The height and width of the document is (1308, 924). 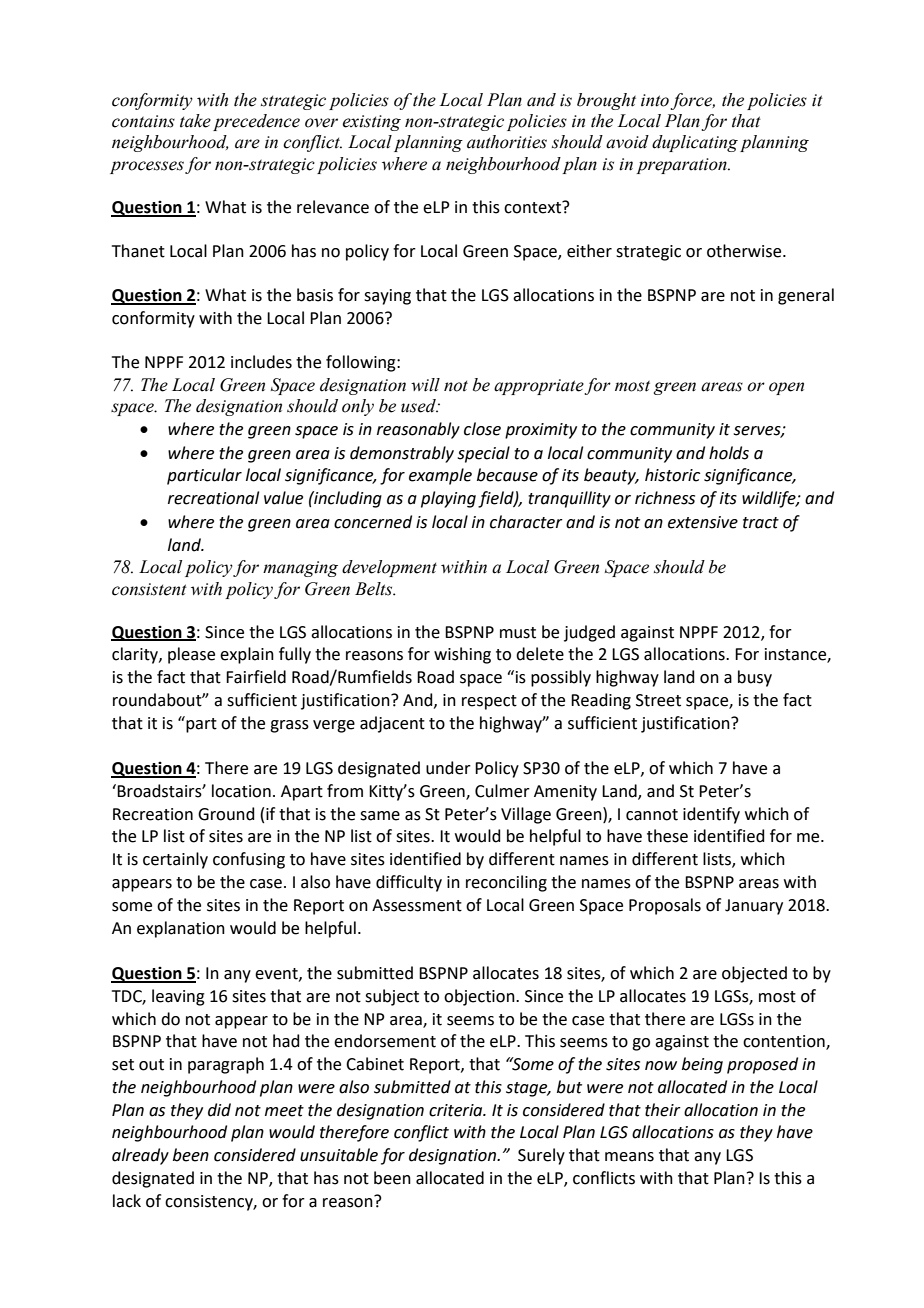 What do you see at coordinates (195, 121) in the document?
I see `take` at bounding box center [195, 121].
